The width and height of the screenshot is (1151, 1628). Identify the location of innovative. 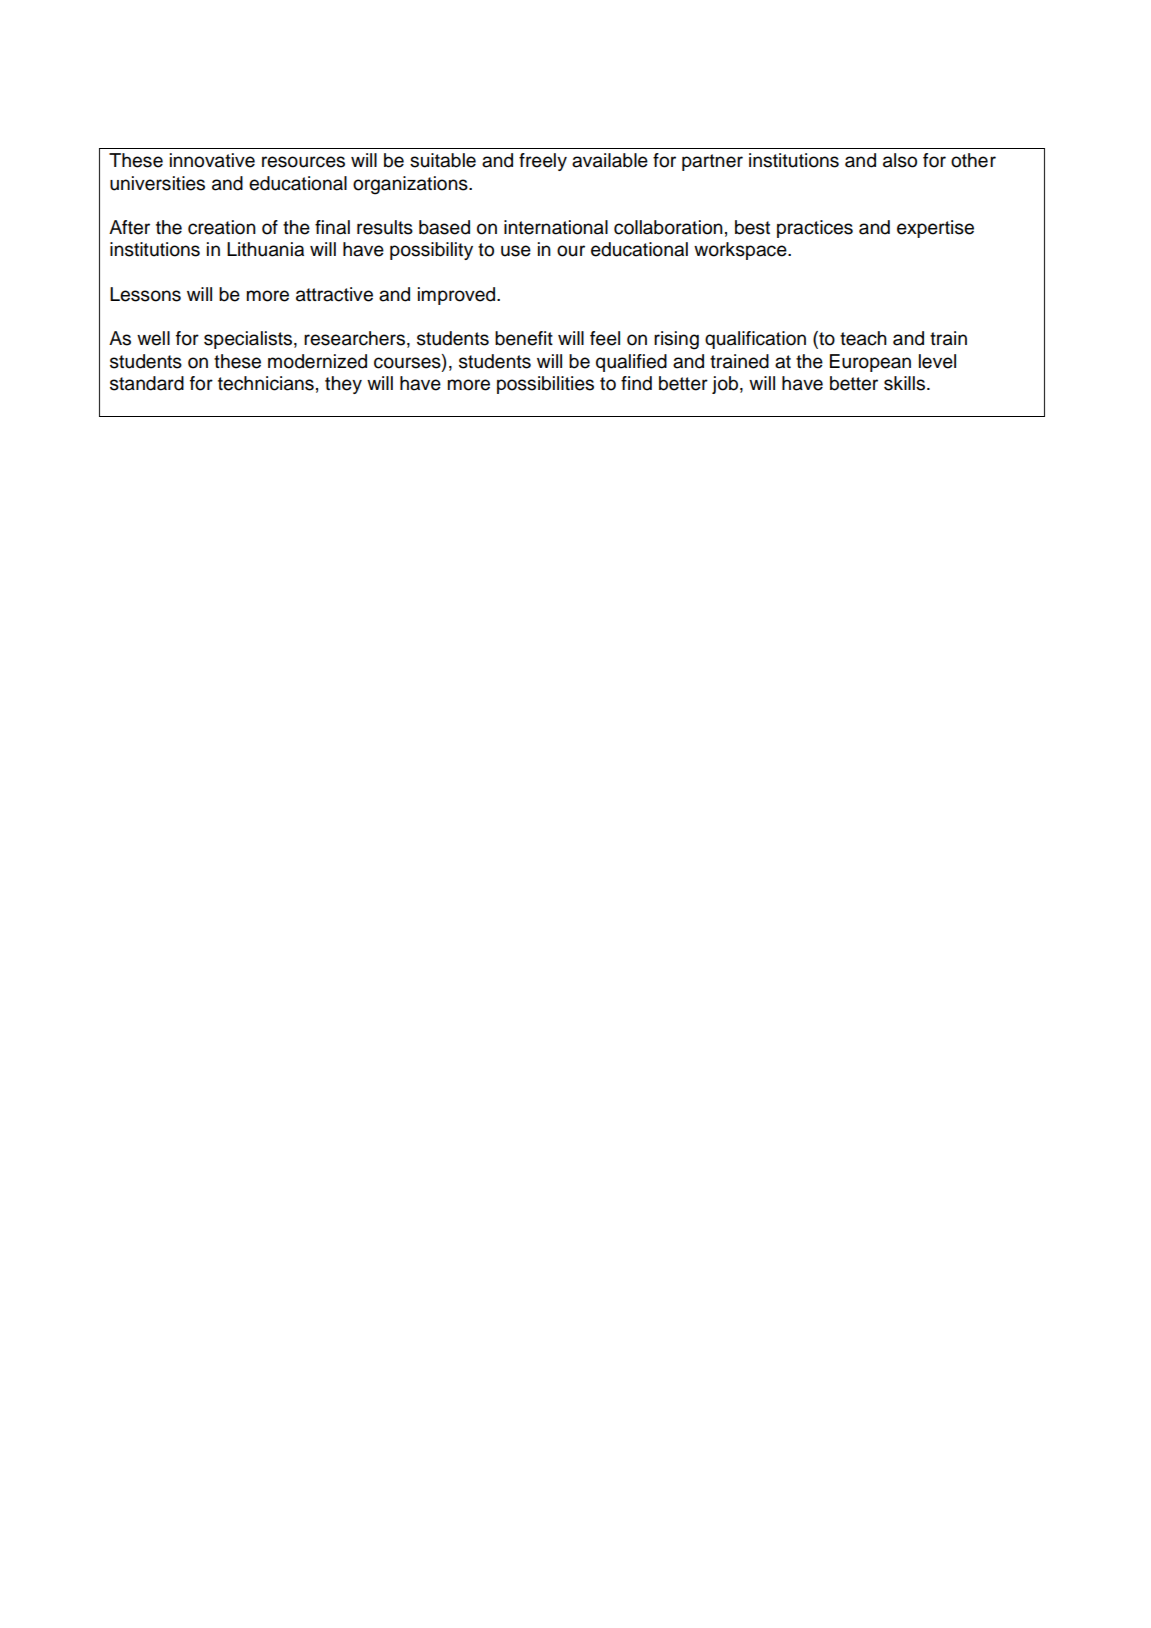
(212, 160).
